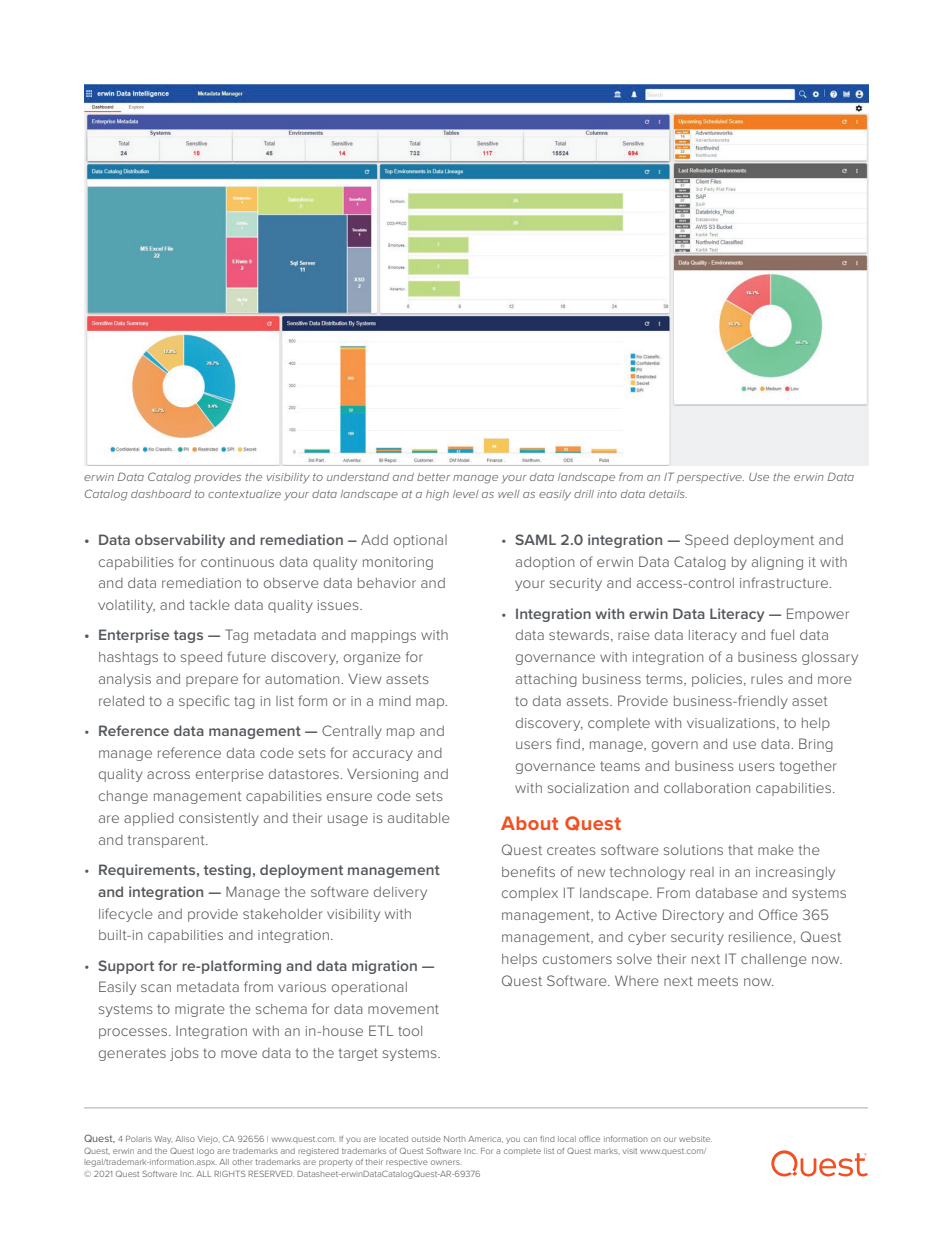 The width and height of the screenshot is (952, 1233). Describe the element at coordinates (384, 967) in the screenshot. I see `migration` at that location.
